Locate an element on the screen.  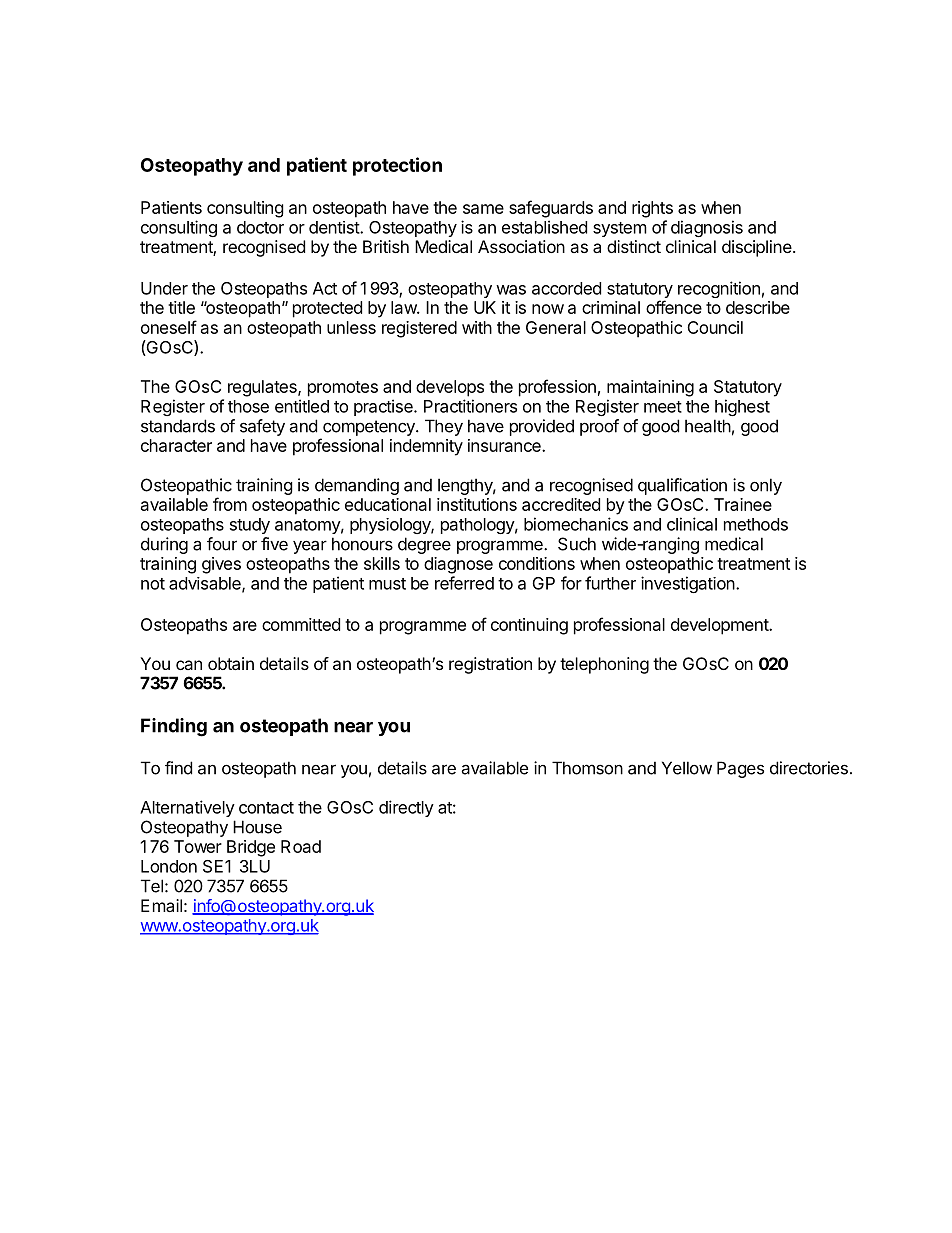
doctor is located at coordinates (260, 227).
